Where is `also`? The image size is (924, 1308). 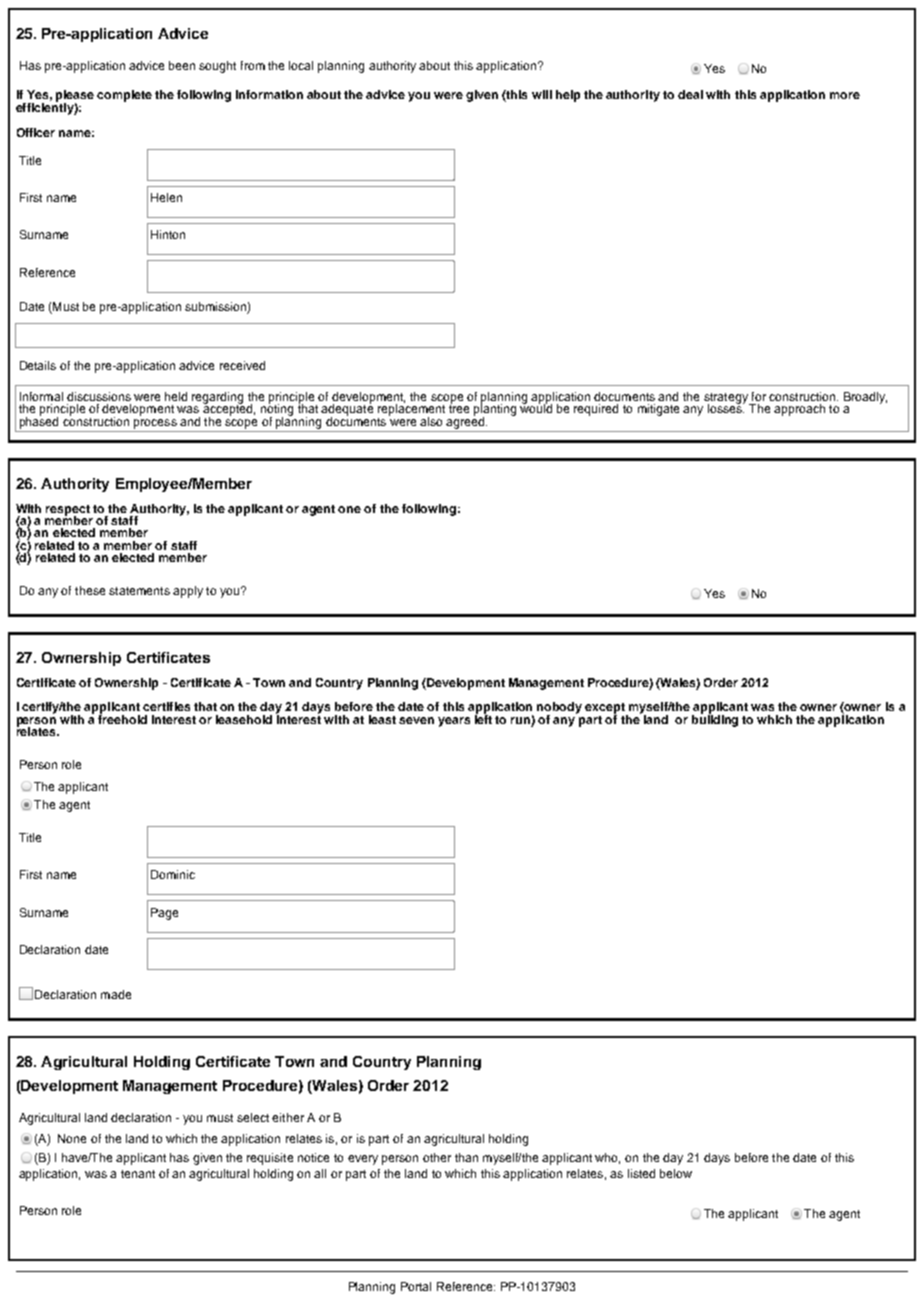
also is located at coordinates (431, 421).
